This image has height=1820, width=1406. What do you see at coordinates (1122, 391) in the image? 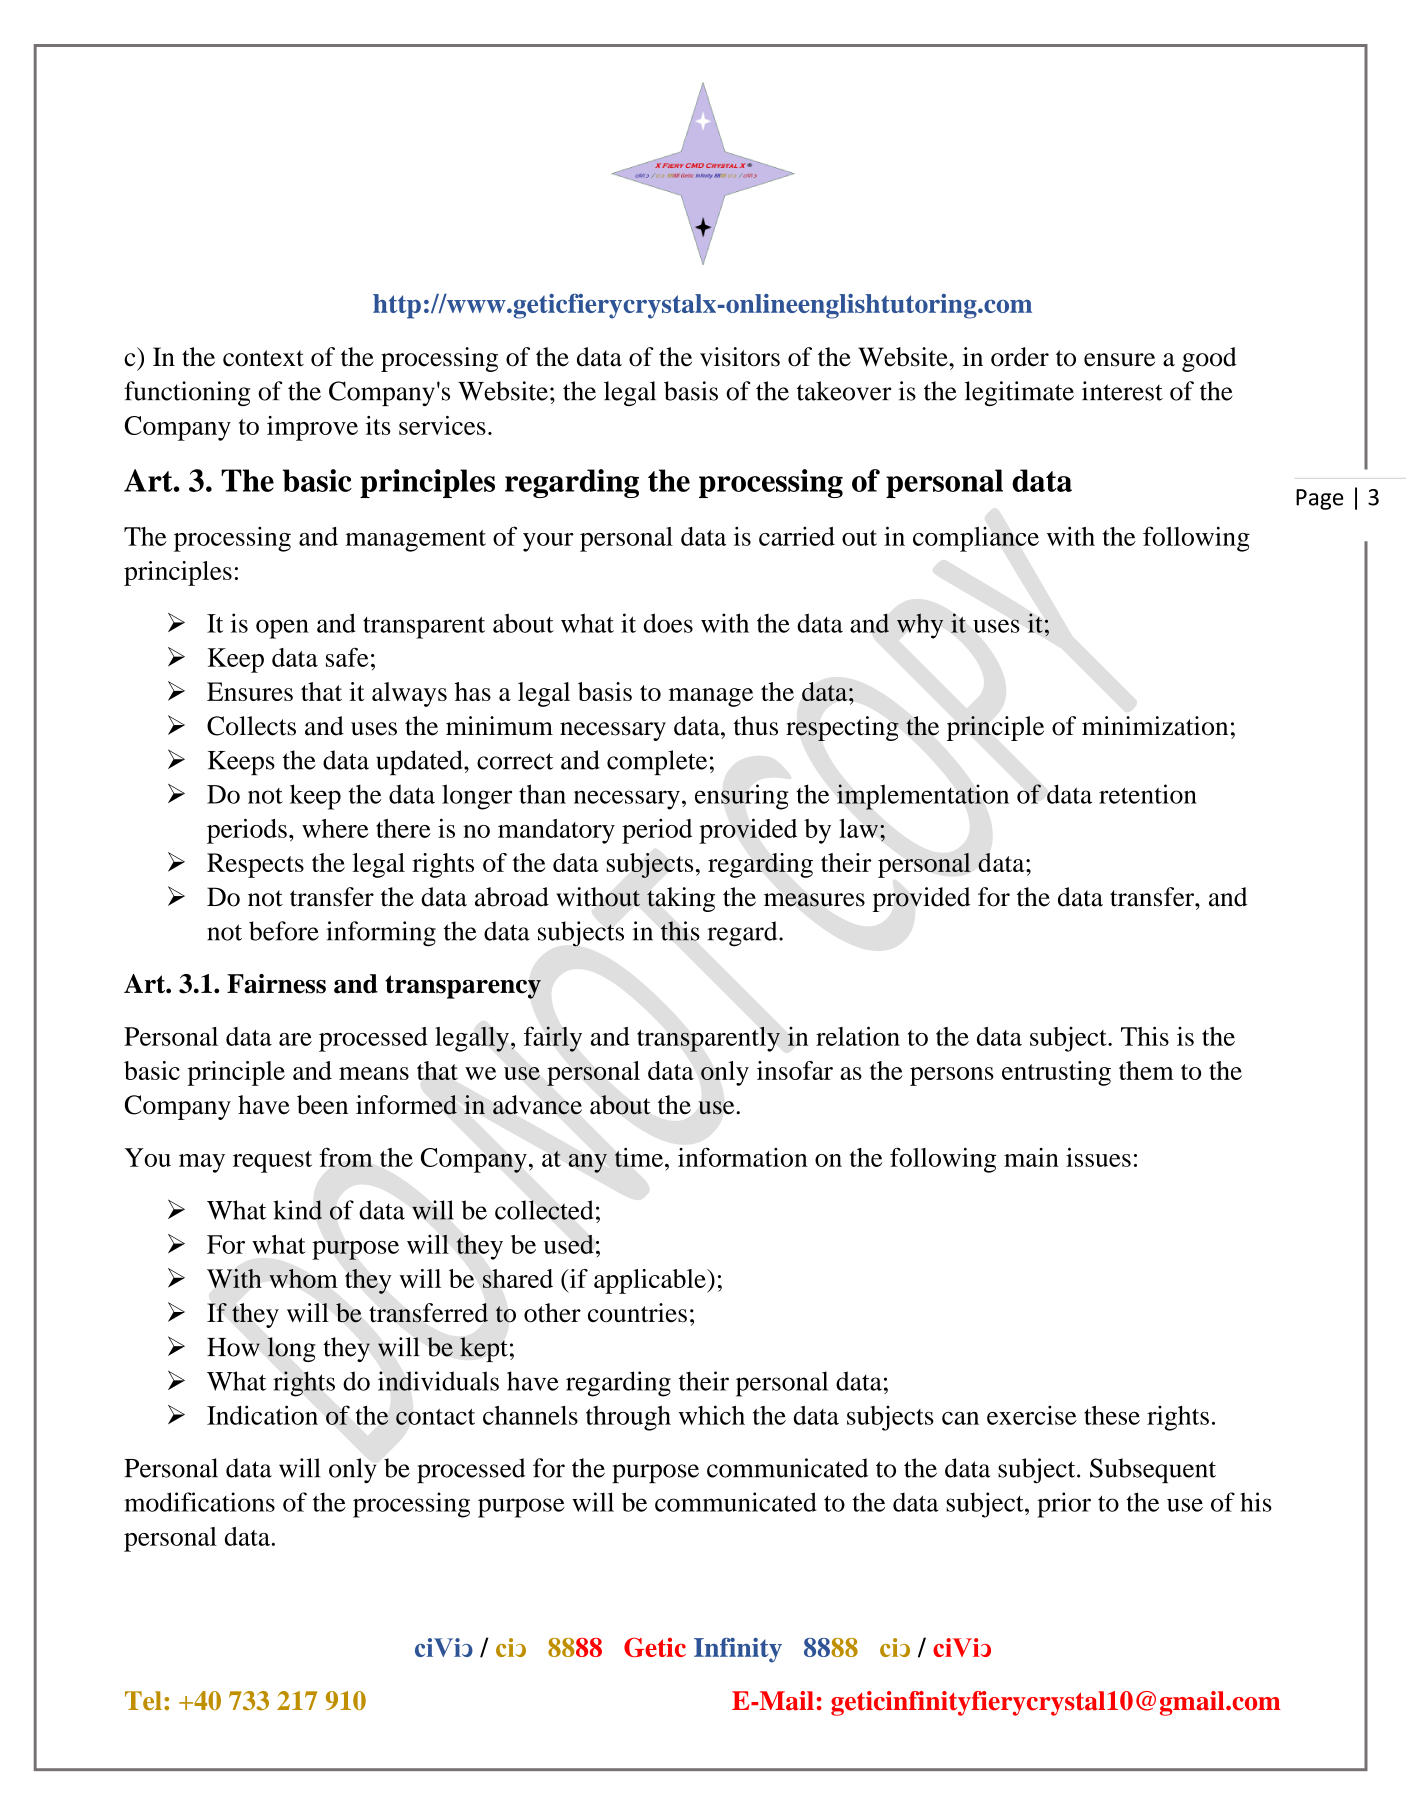
I see `interest` at bounding box center [1122, 391].
